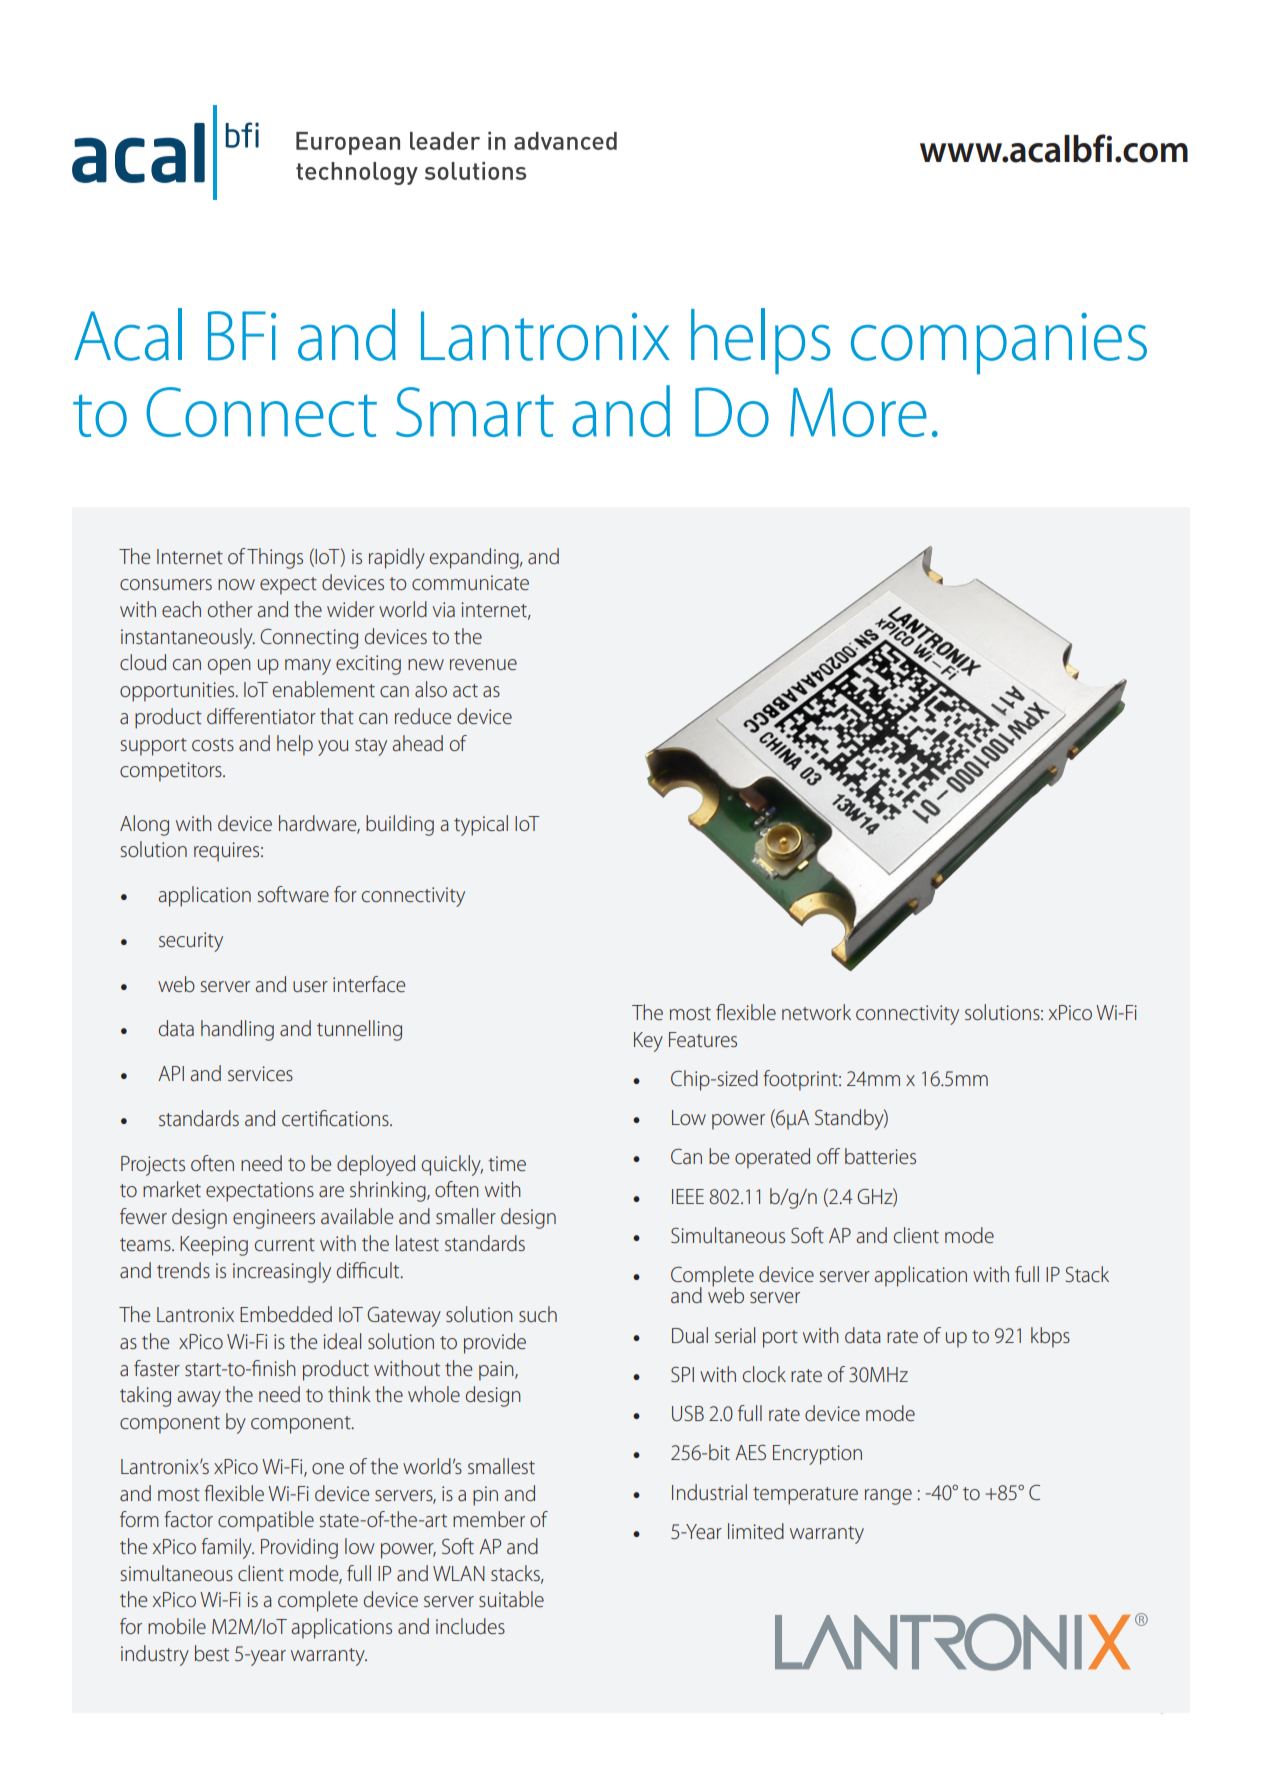 This screenshot has width=1262, height=1785. What do you see at coordinates (212, 1653) in the screenshot?
I see `best` at bounding box center [212, 1653].
